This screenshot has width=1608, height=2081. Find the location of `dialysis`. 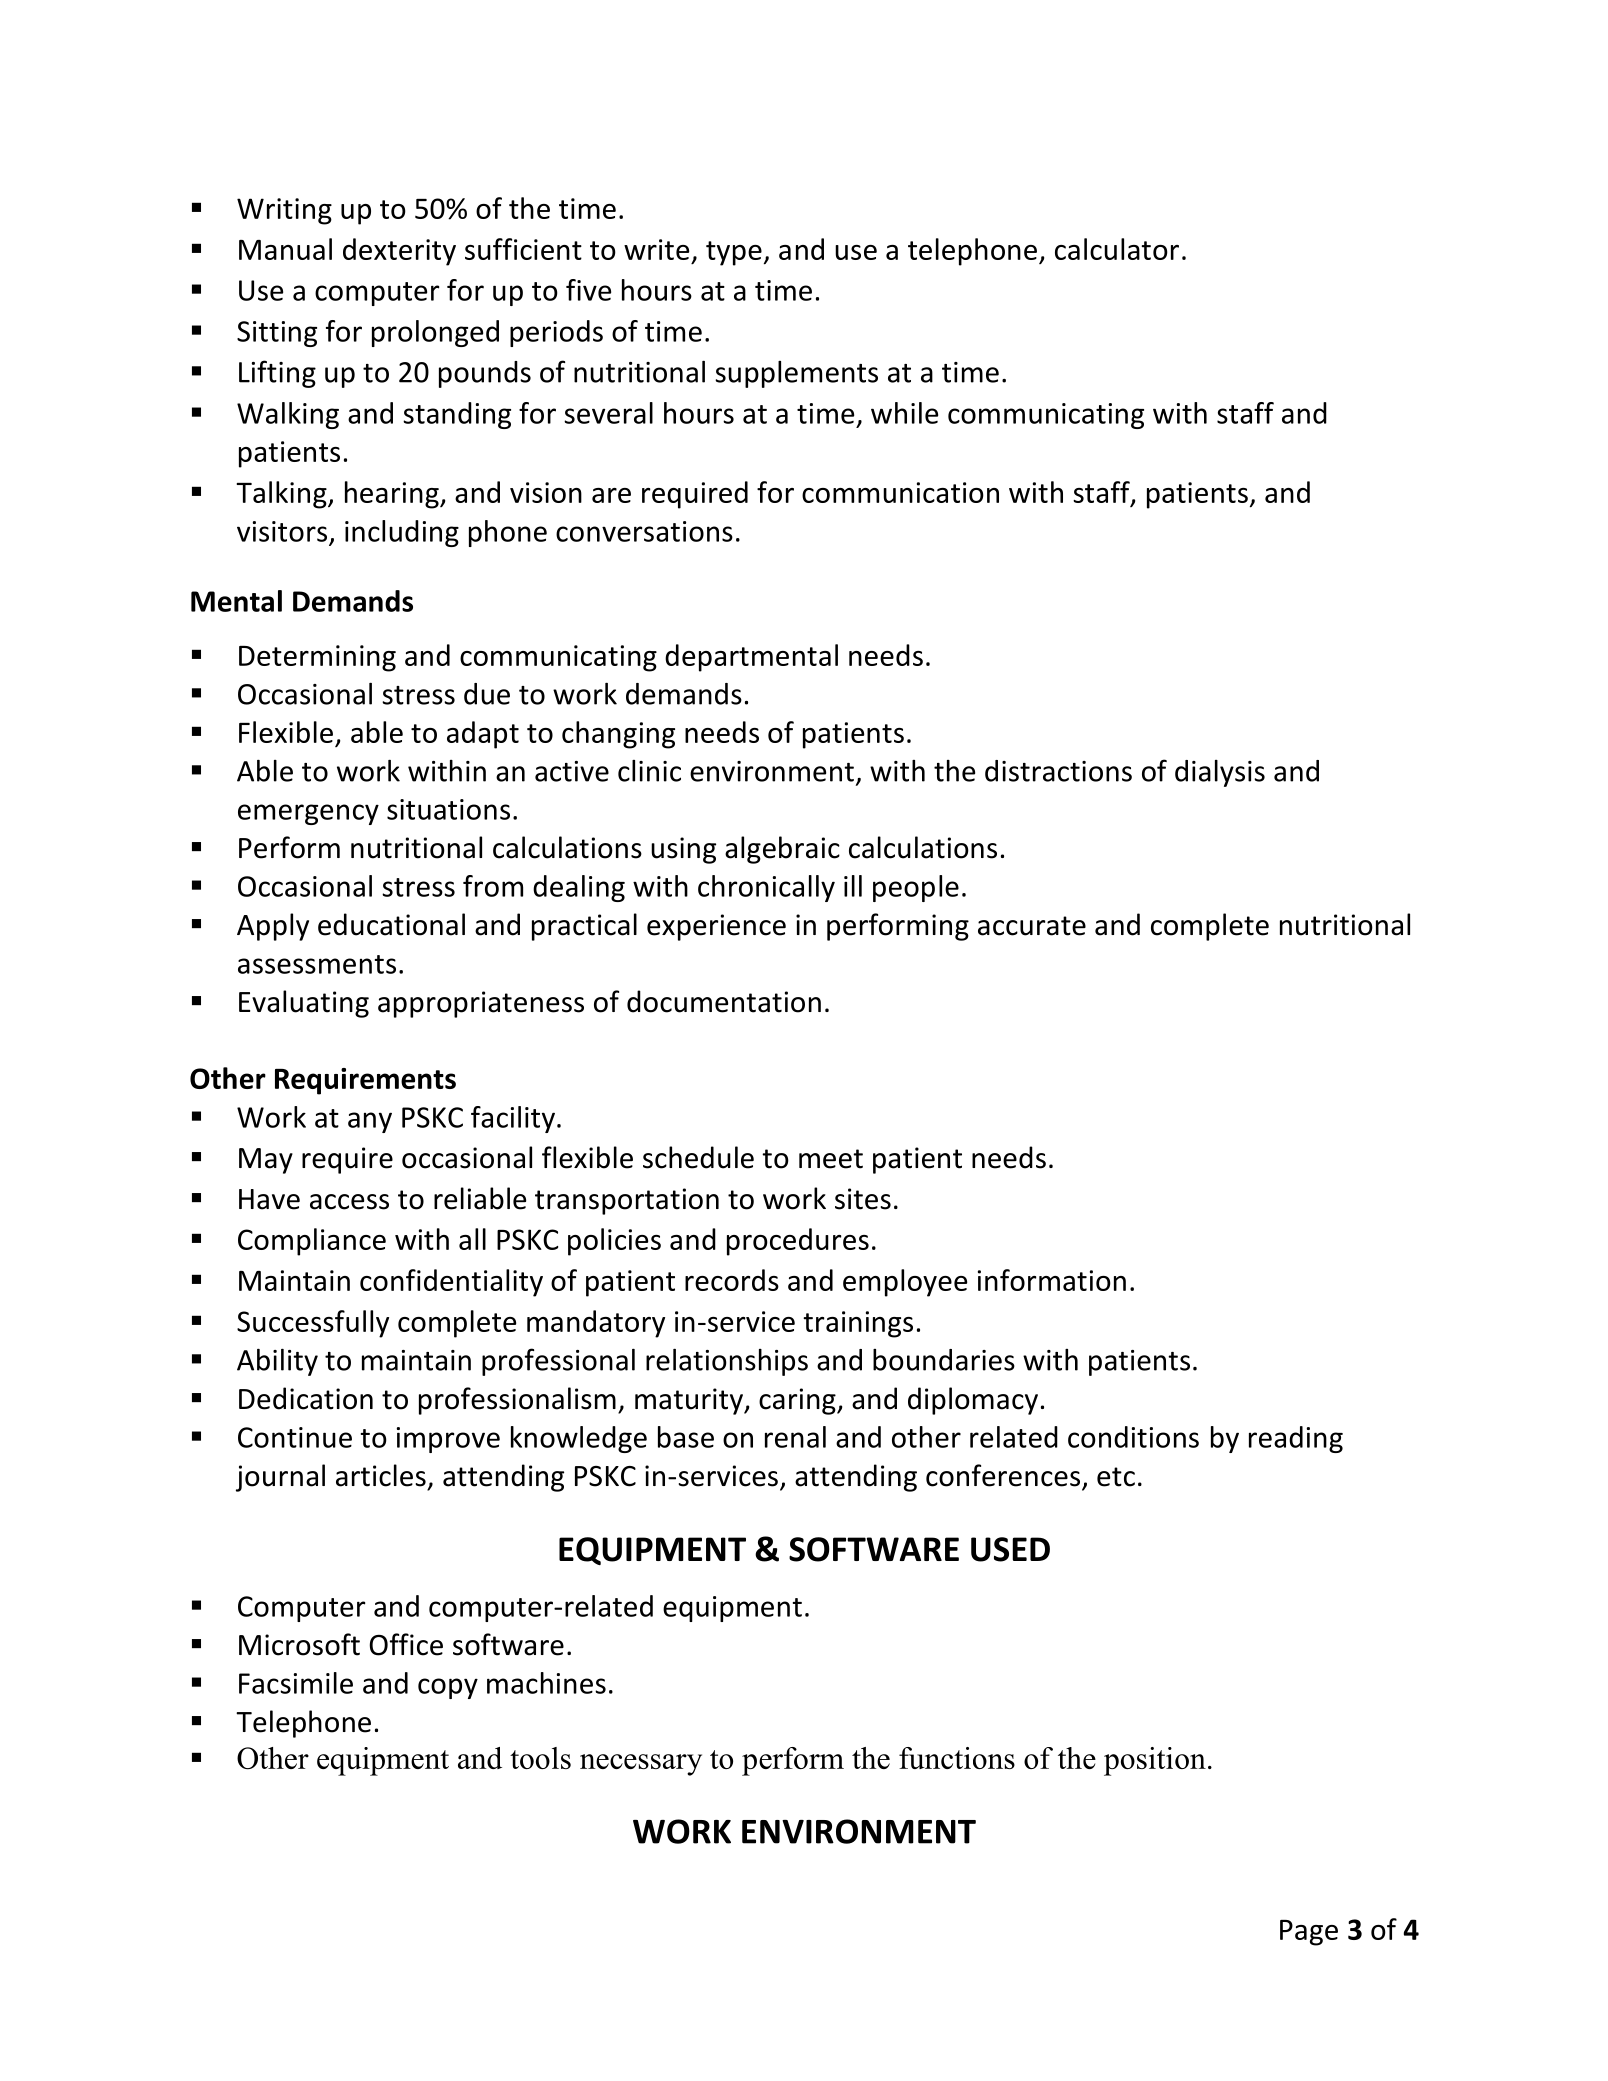

dialysis is located at coordinates (1220, 773).
